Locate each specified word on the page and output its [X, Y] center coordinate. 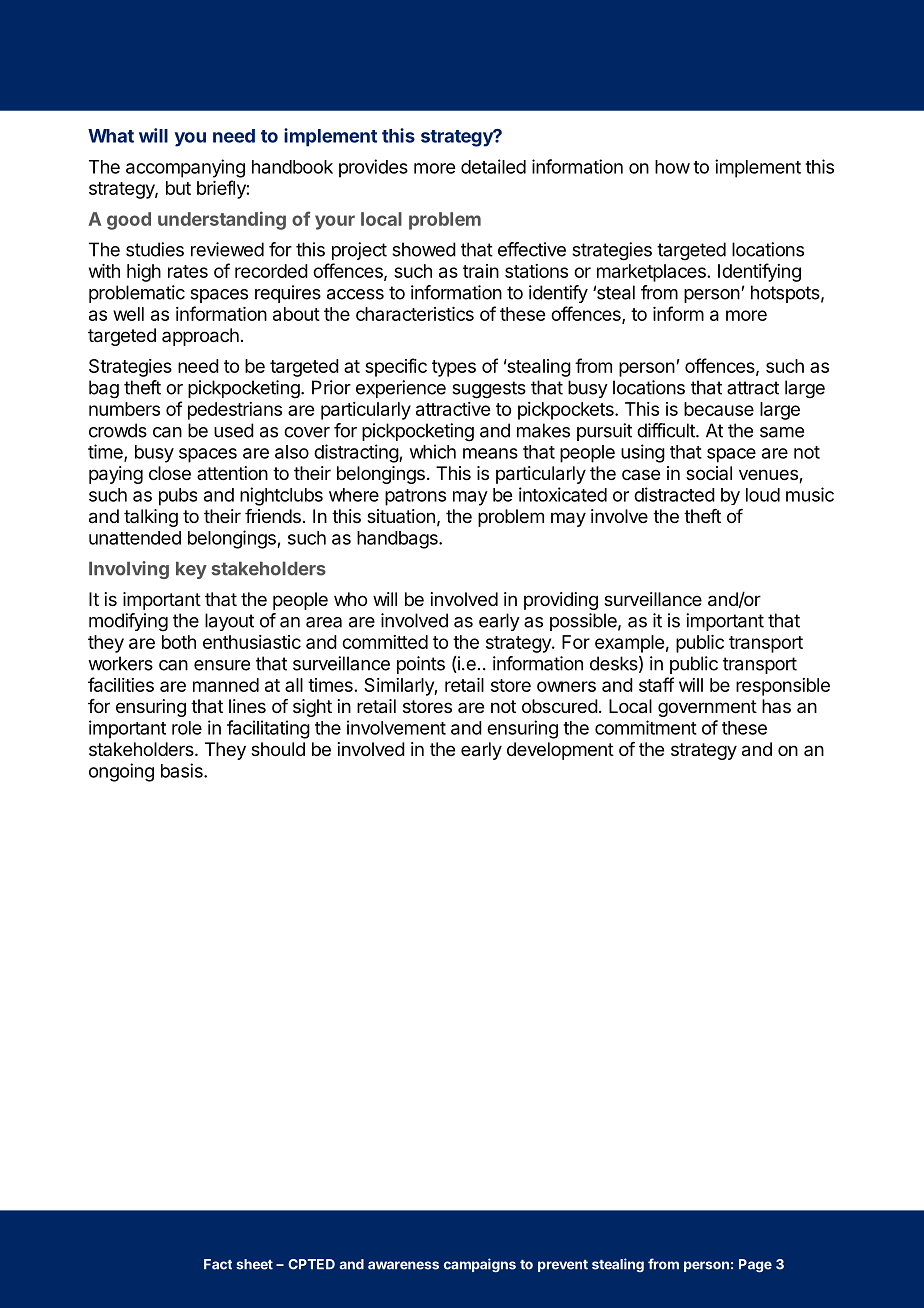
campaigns [480, 1265]
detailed [493, 166]
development [560, 751]
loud [763, 495]
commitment [646, 727]
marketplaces [651, 273]
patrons [415, 497]
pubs [178, 497]
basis [183, 770]
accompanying [185, 168]
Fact [218, 1264]
